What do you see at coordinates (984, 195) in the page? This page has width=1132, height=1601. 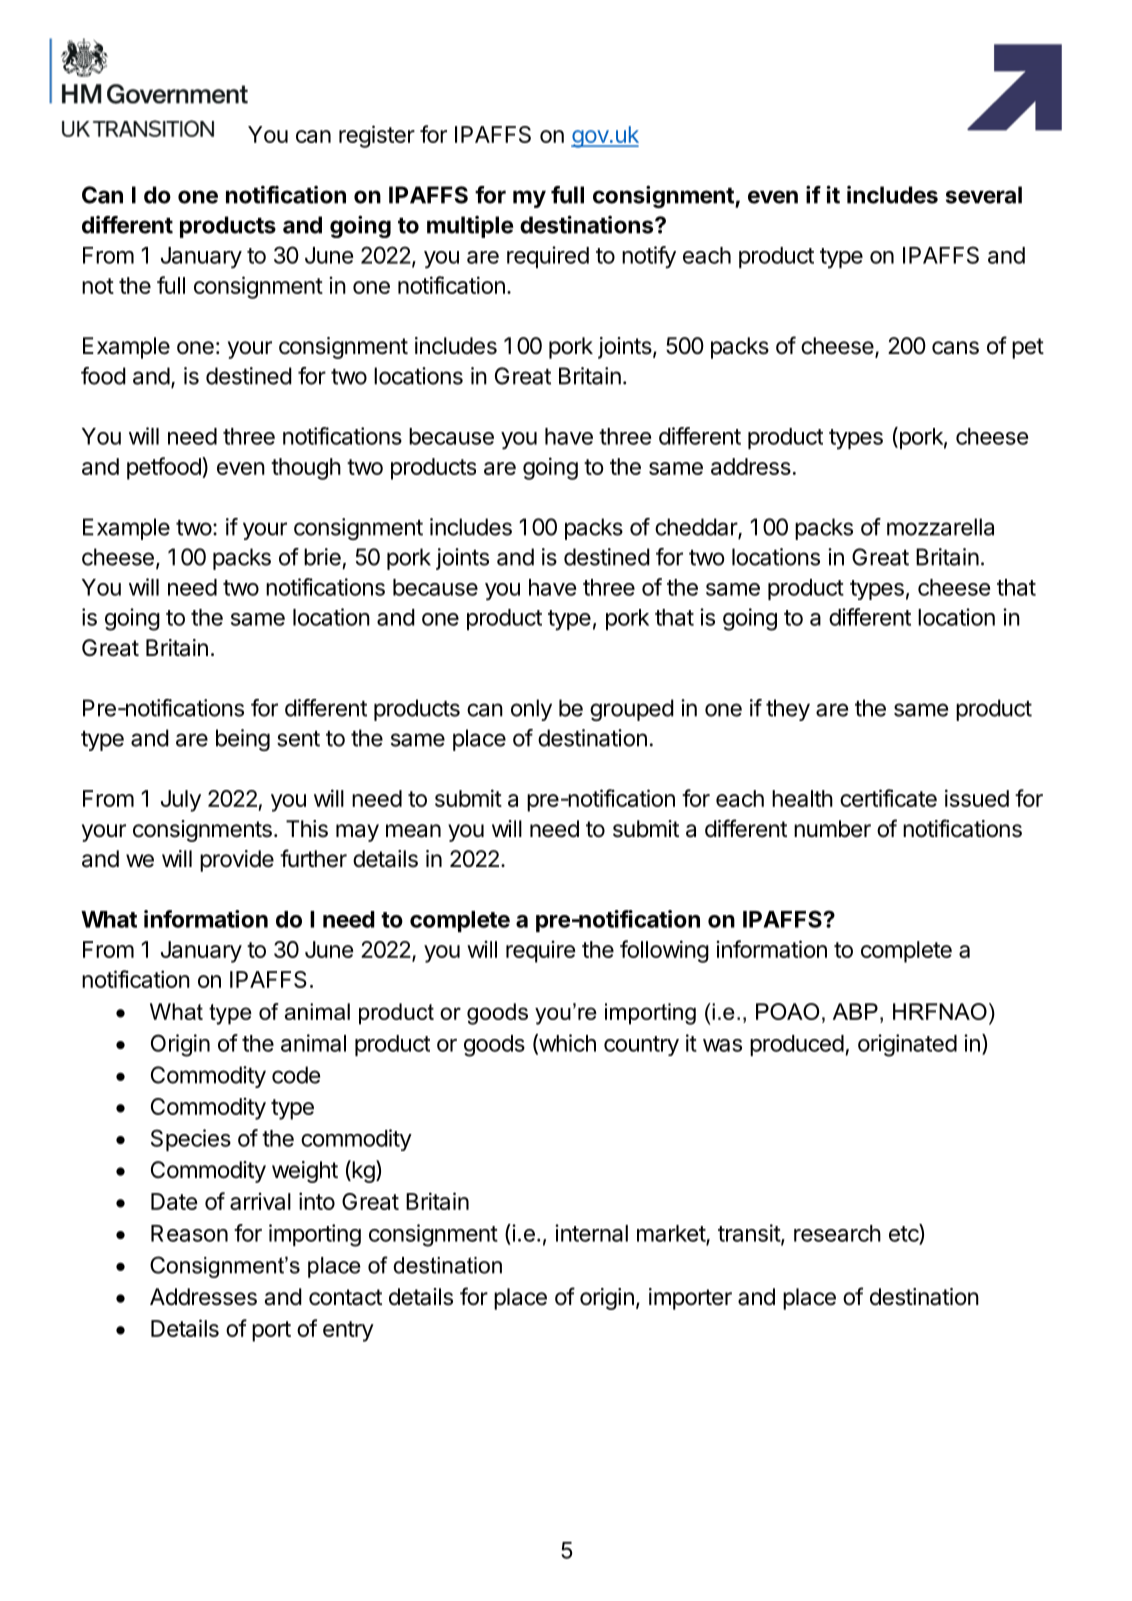 I see `several` at bounding box center [984, 195].
